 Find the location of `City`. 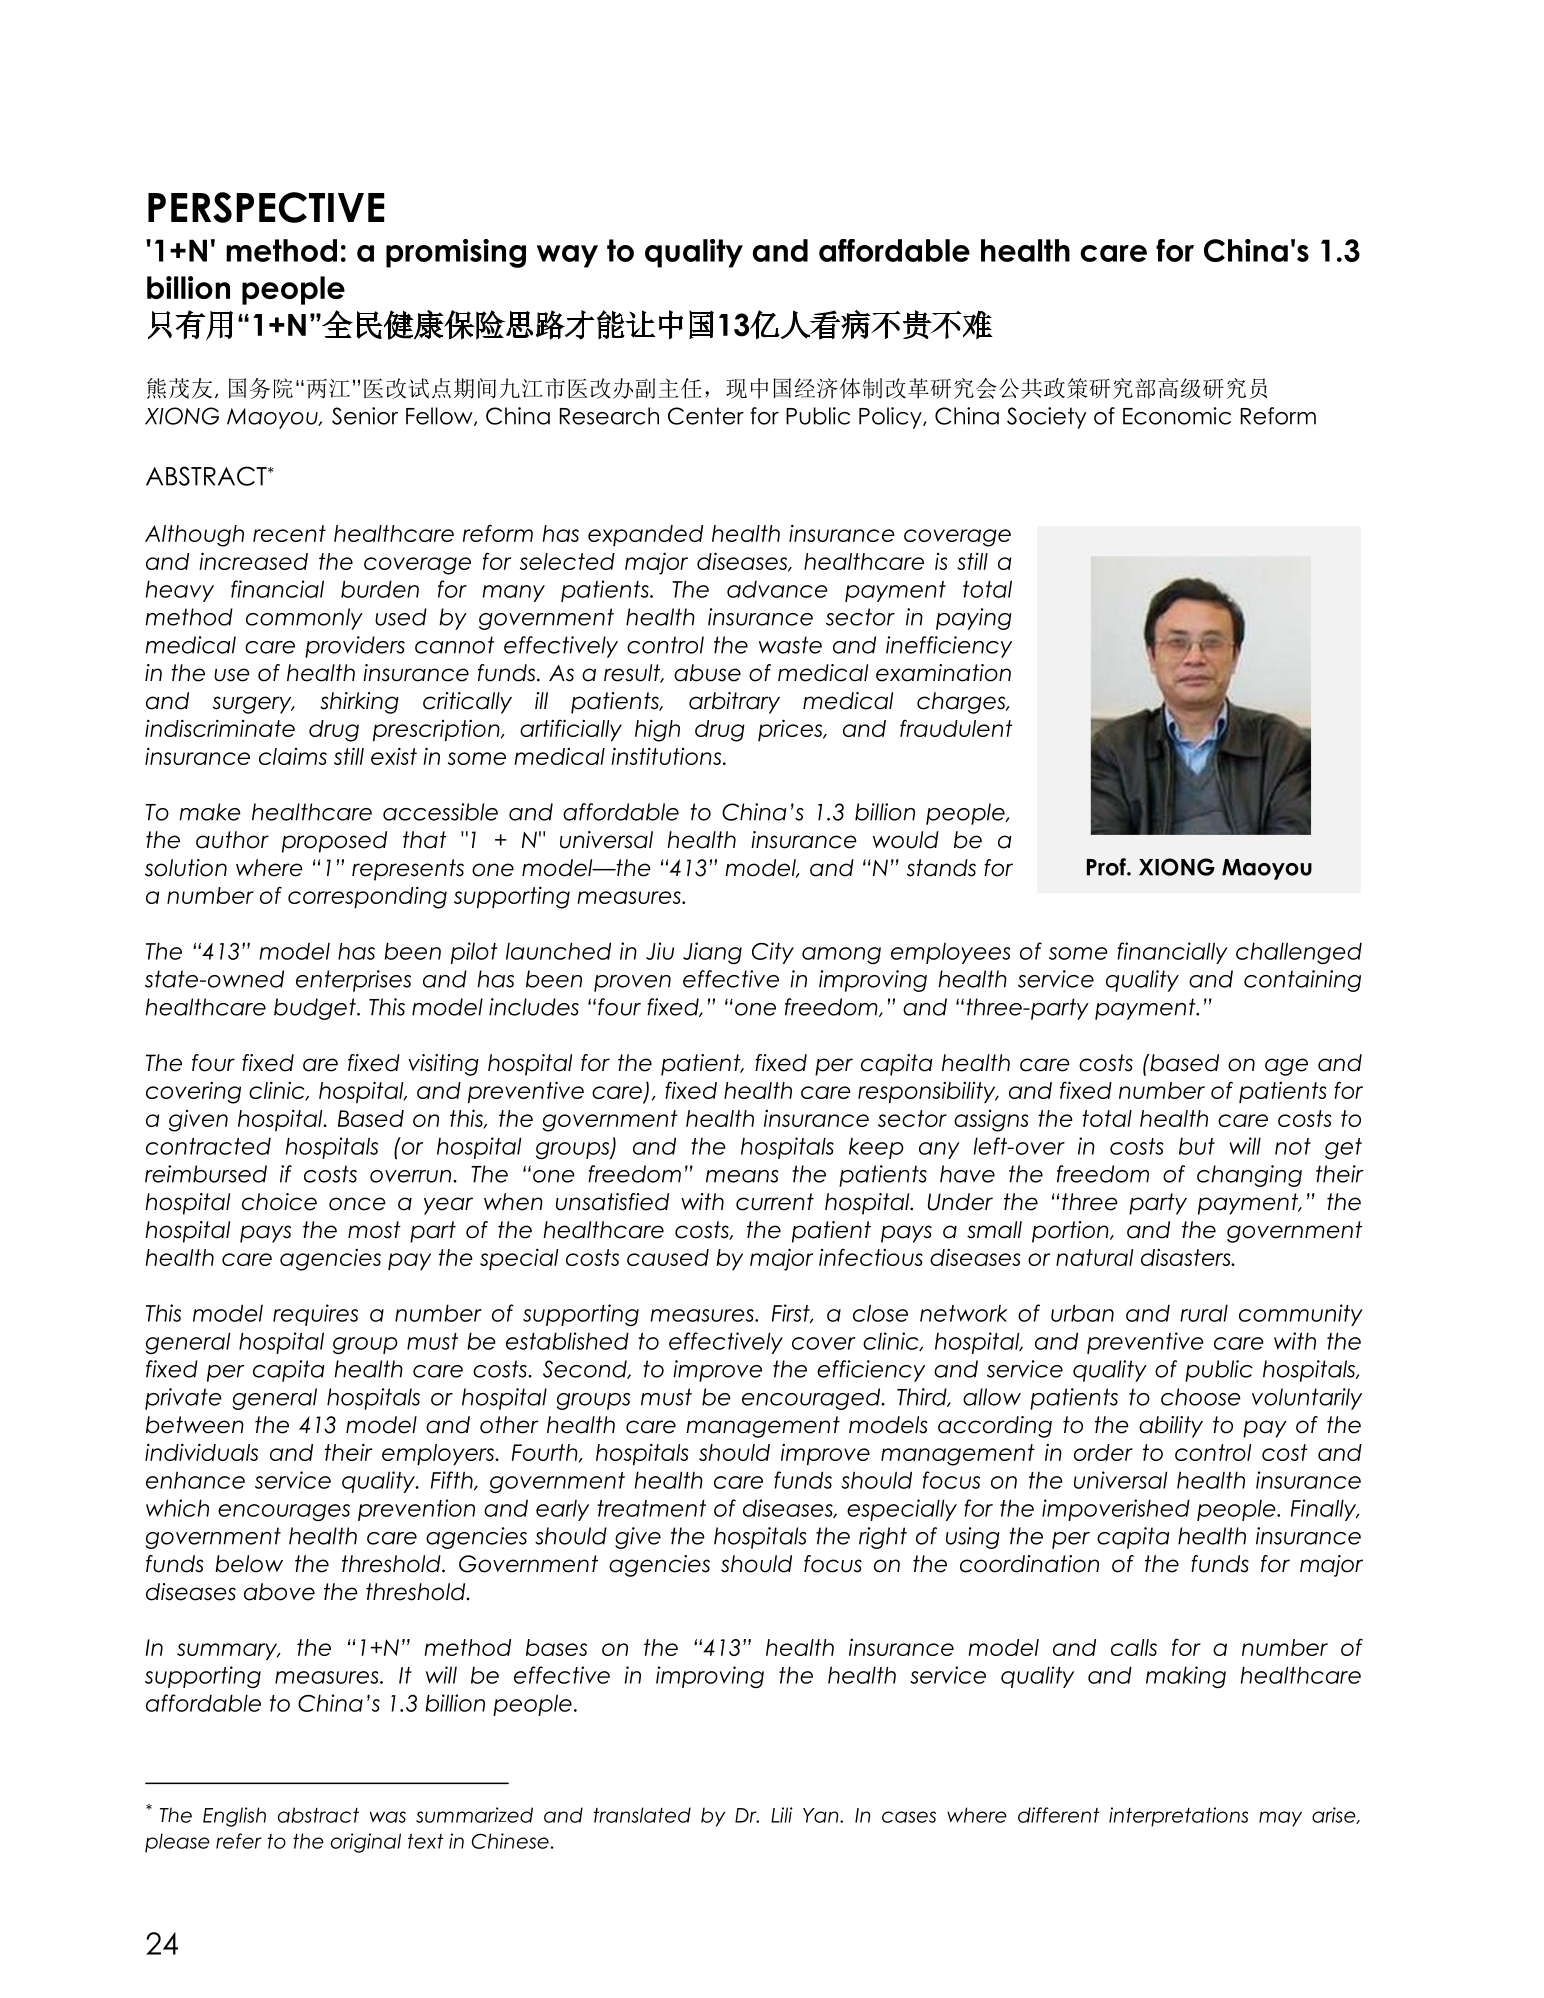

City is located at coordinates (773, 953).
